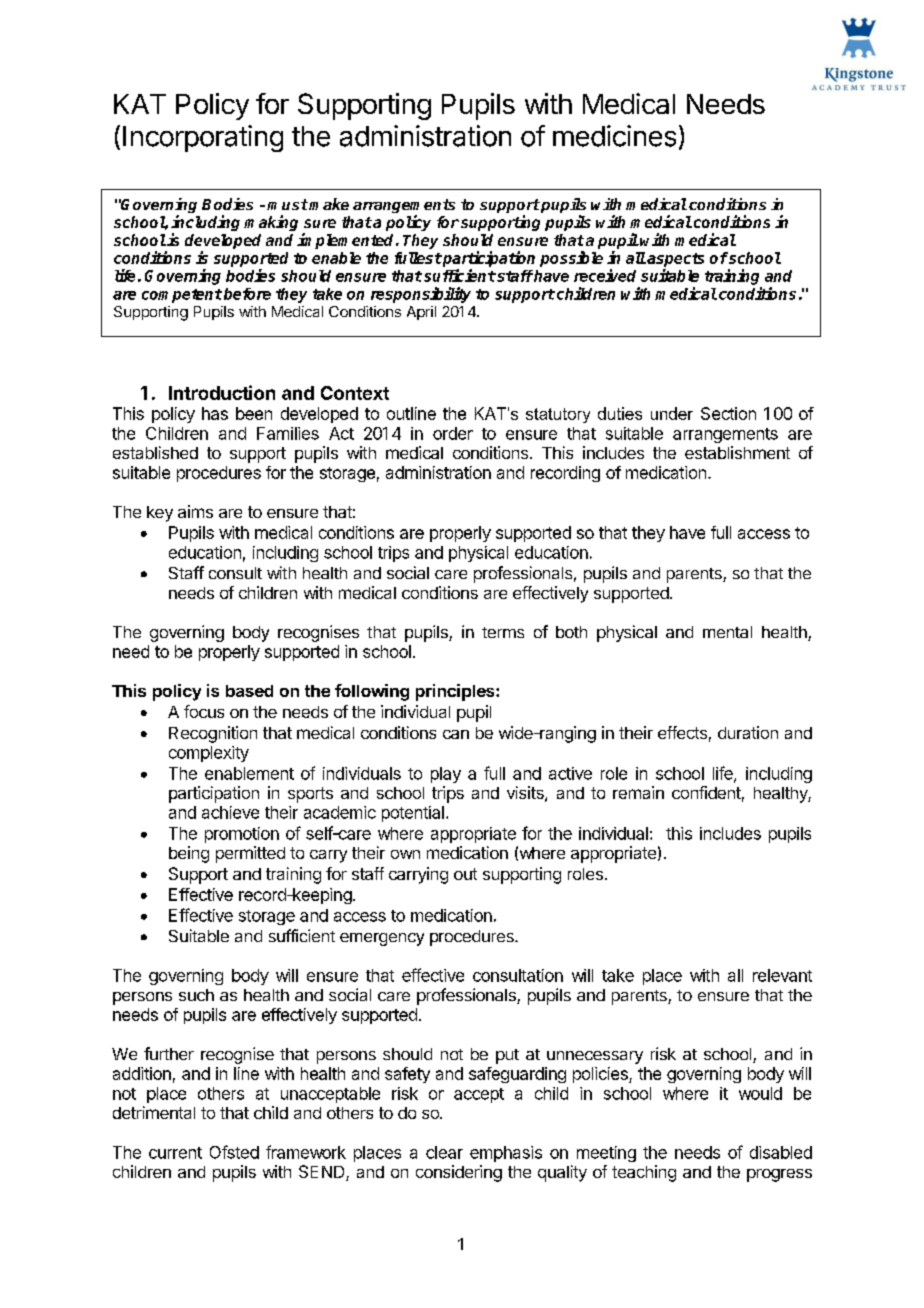 The height and width of the page is (1308, 924). Describe the element at coordinates (222, 392) in the page. I see `Introduction` at that location.
